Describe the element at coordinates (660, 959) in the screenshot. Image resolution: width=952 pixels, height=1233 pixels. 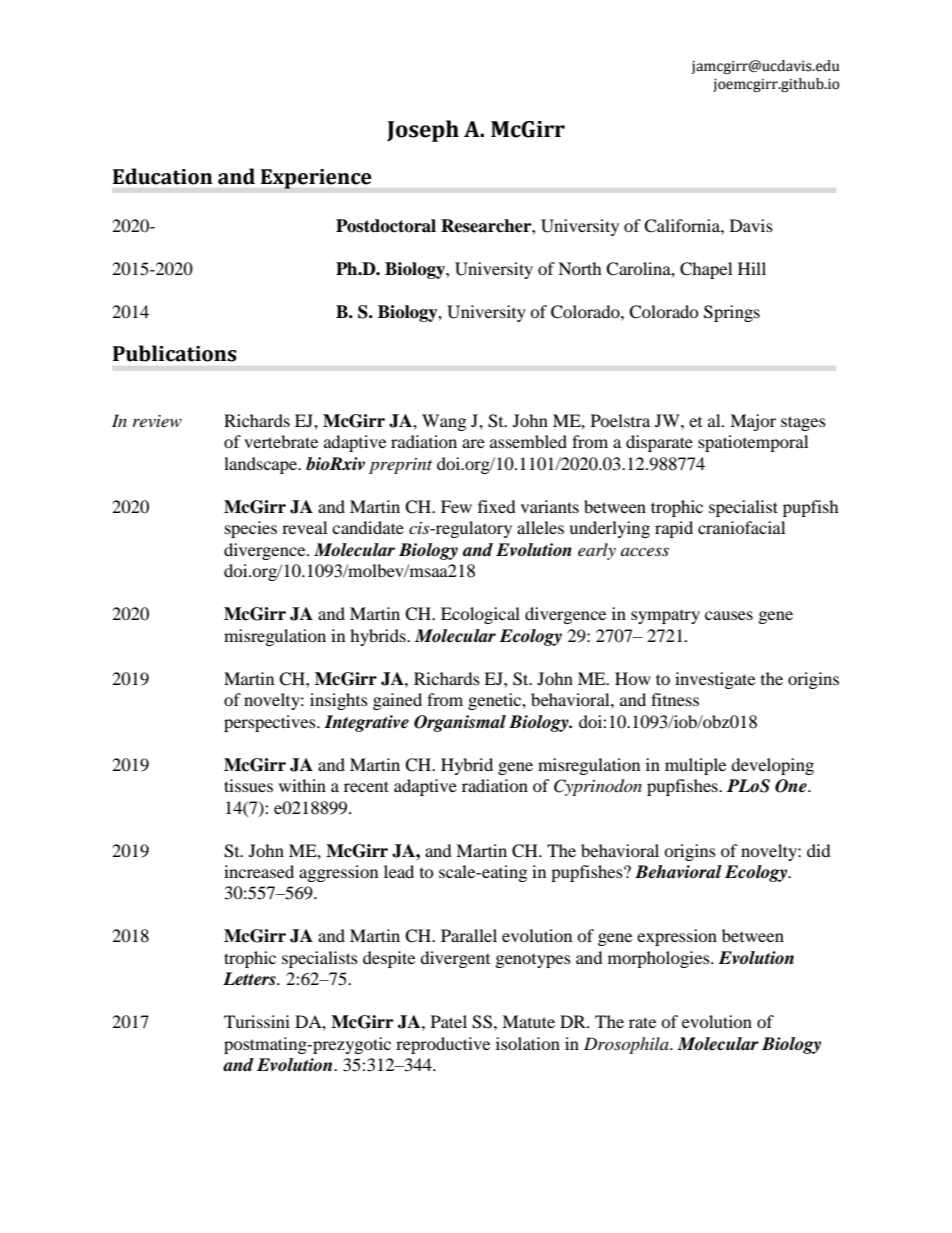
I see `morphologies` at that location.
